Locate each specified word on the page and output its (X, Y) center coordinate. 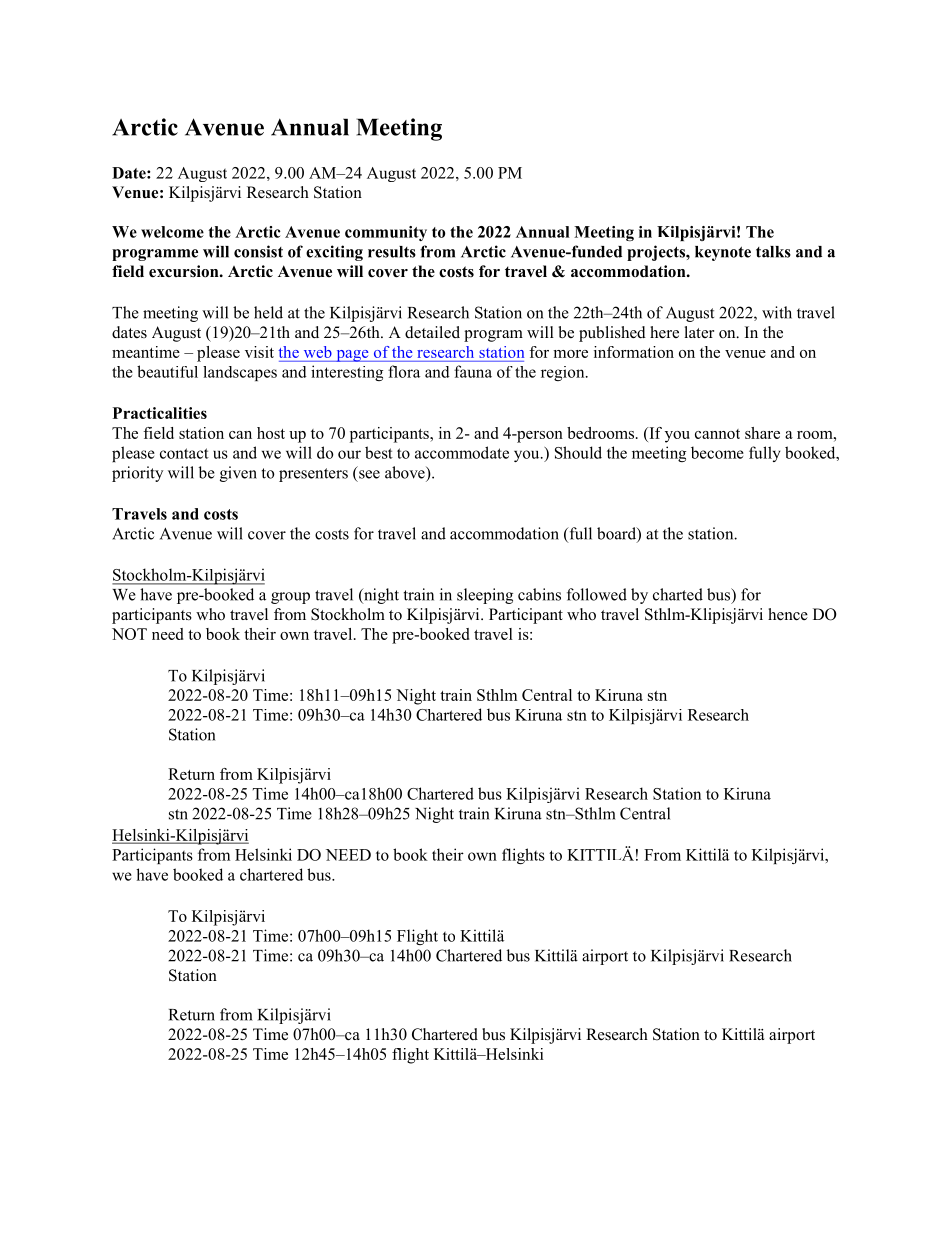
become (717, 452)
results (392, 252)
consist (258, 251)
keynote (723, 253)
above (406, 472)
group (290, 598)
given (238, 474)
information (634, 352)
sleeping (485, 596)
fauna (473, 371)
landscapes (240, 373)
